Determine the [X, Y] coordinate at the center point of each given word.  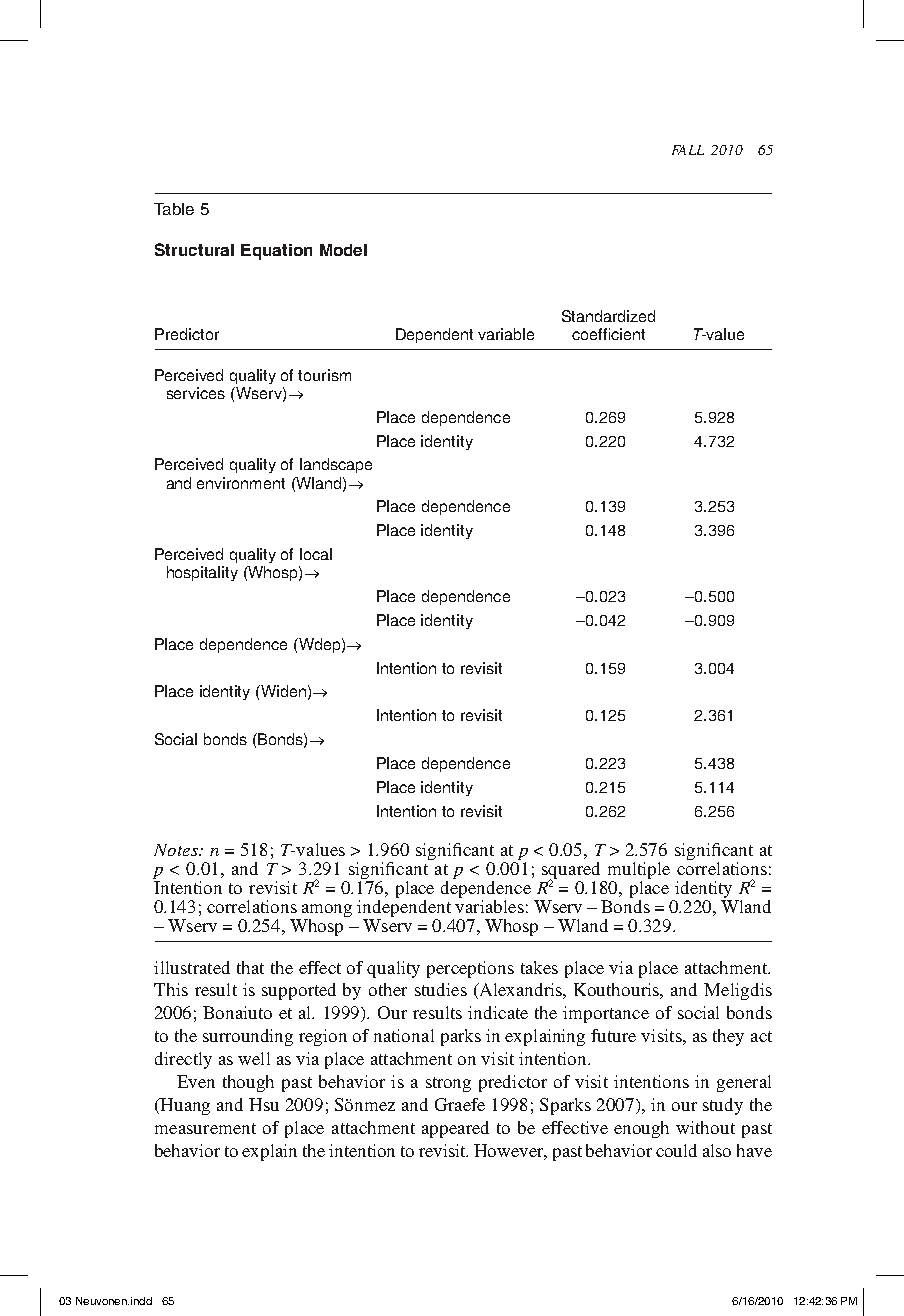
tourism [324, 375]
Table [174, 209]
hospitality [202, 573]
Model [343, 250]
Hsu [264, 1104]
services [196, 393]
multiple [639, 870]
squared [571, 871]
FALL [688, 150]
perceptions [470, 969]
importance [606, 1014]
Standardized [608, 316]
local [316, 554]
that [250, 967]
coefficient [608, 334]
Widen [282, 691]
